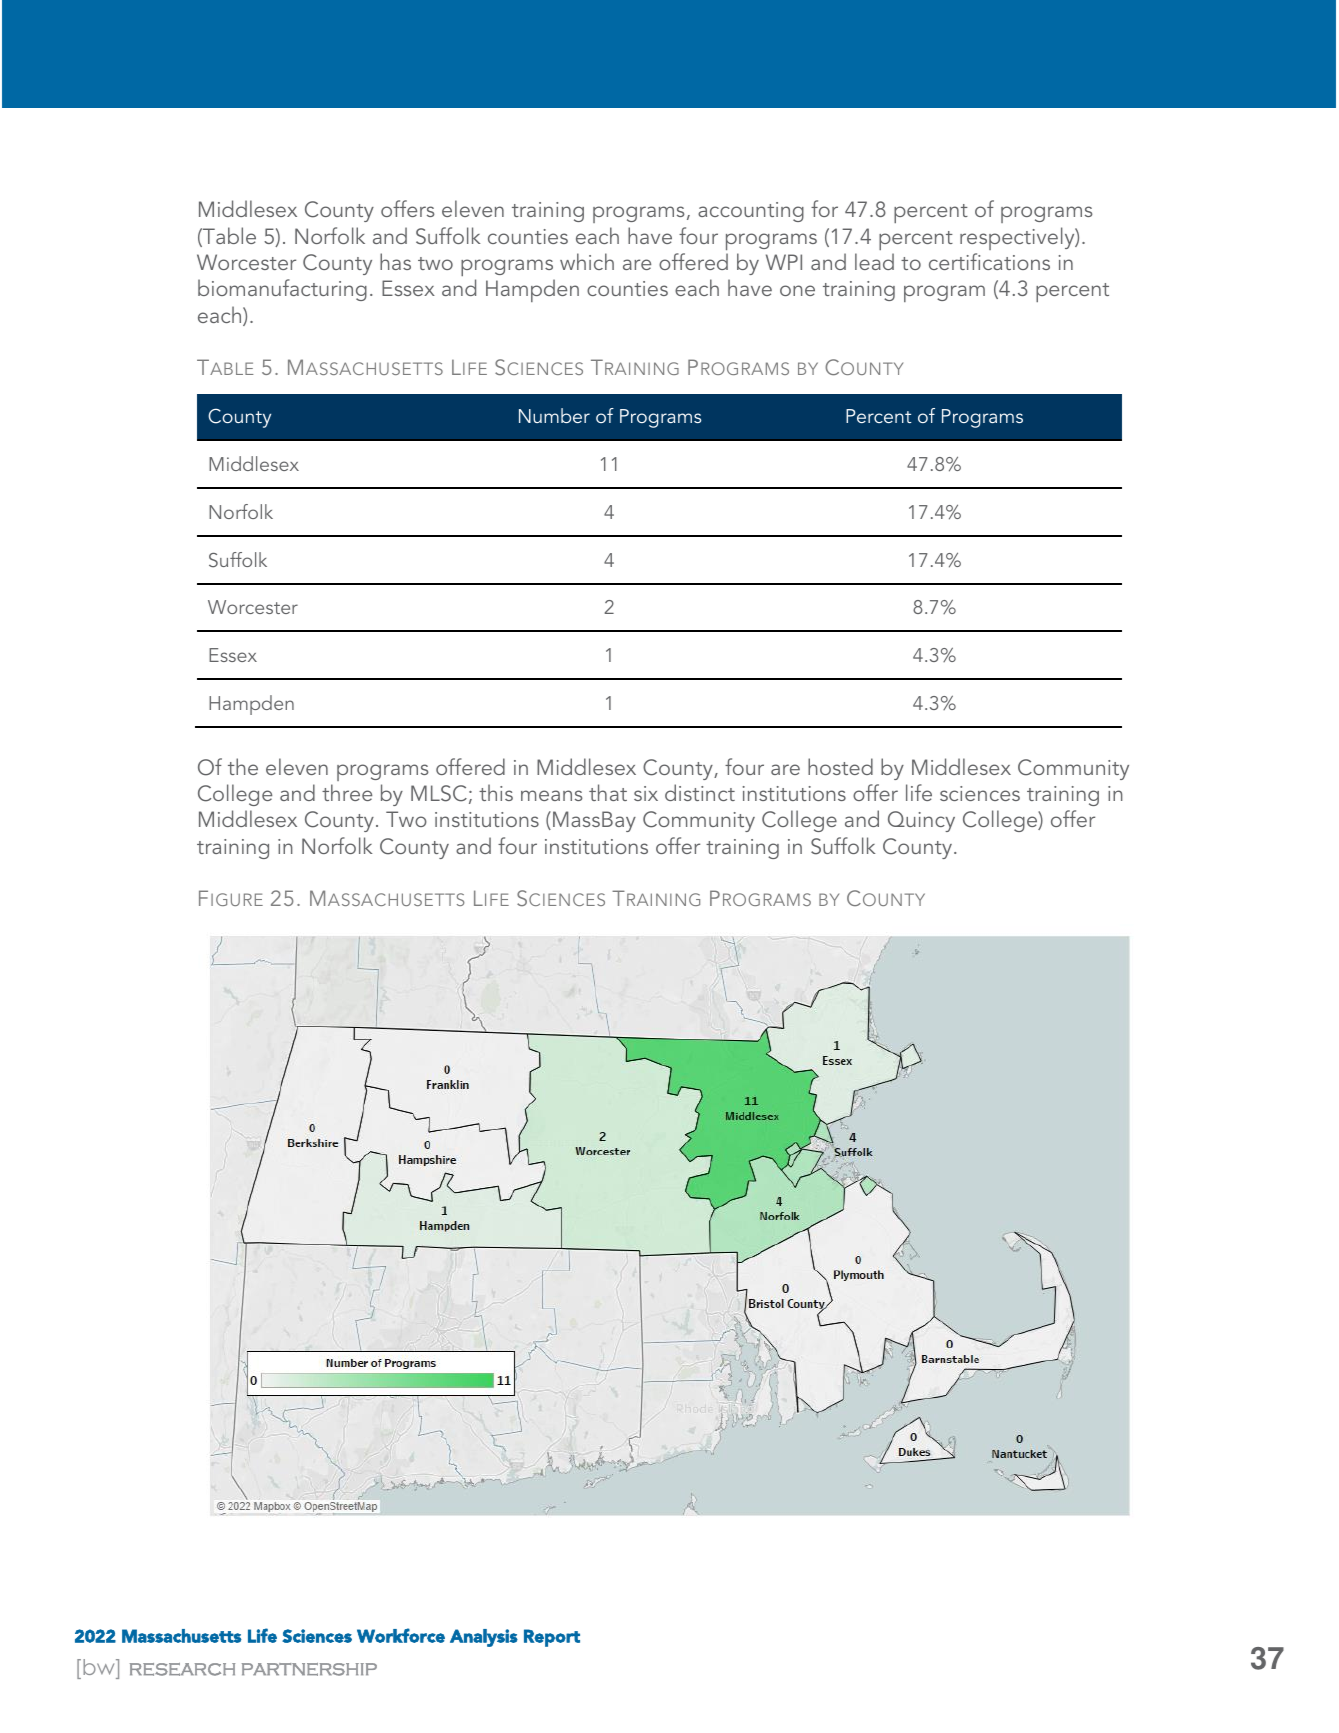 The width and height of the screenshot is (1339, 1733). I want to click on lead, so click(874, 261).
